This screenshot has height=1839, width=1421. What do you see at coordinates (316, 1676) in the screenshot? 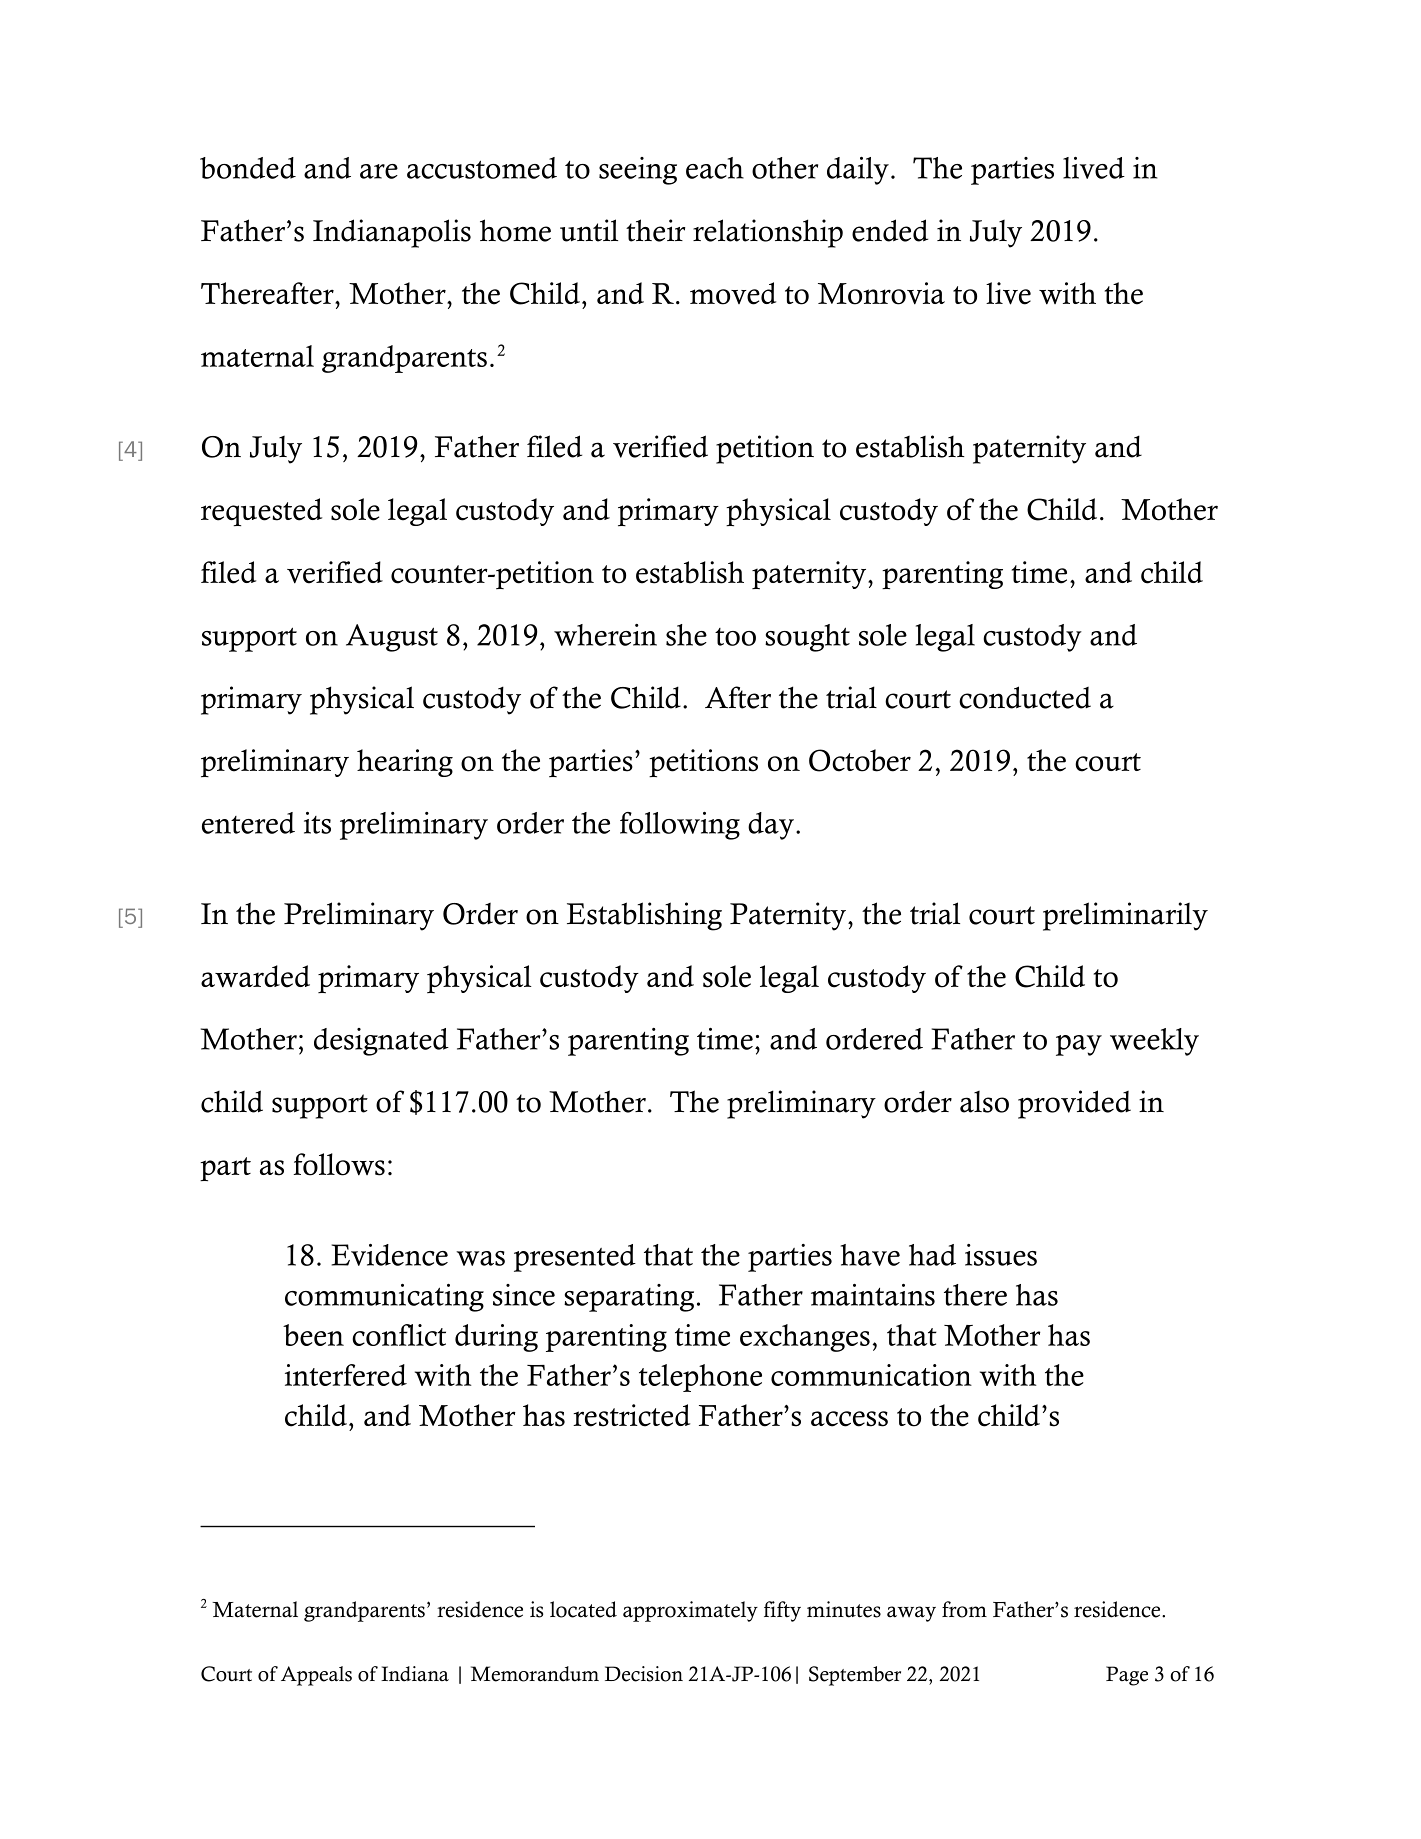
I see `Appeals` at bounding box center [316, 1676].
